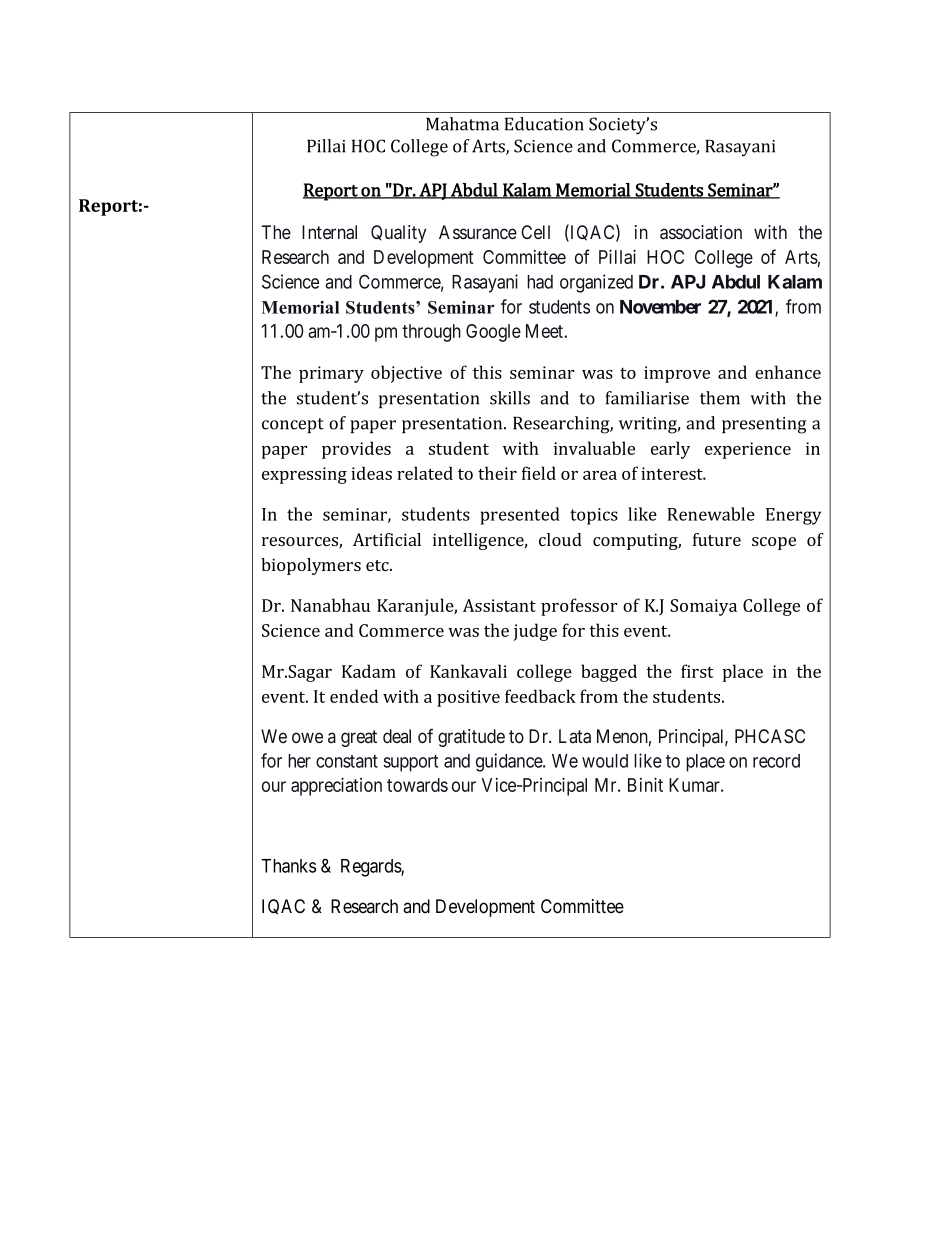 The width and height of the document is (952, 1233). I want to click on judge, so click(535, 632).
